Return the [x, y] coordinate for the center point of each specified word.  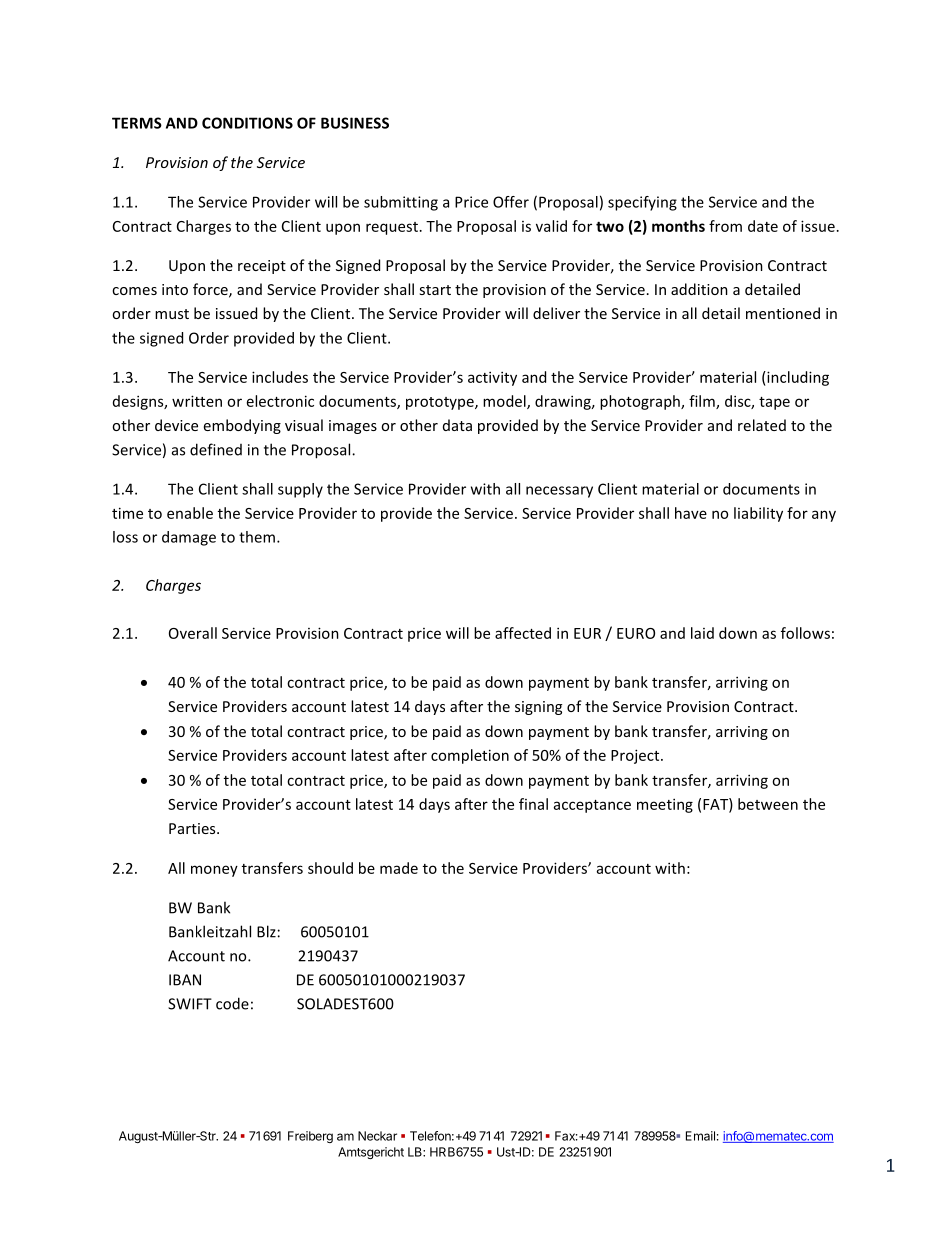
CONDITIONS [247, 123]
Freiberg [310, 1137]
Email [700, 1136]
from [725, 226]
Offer [511, 202]
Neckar [377, 1136]
